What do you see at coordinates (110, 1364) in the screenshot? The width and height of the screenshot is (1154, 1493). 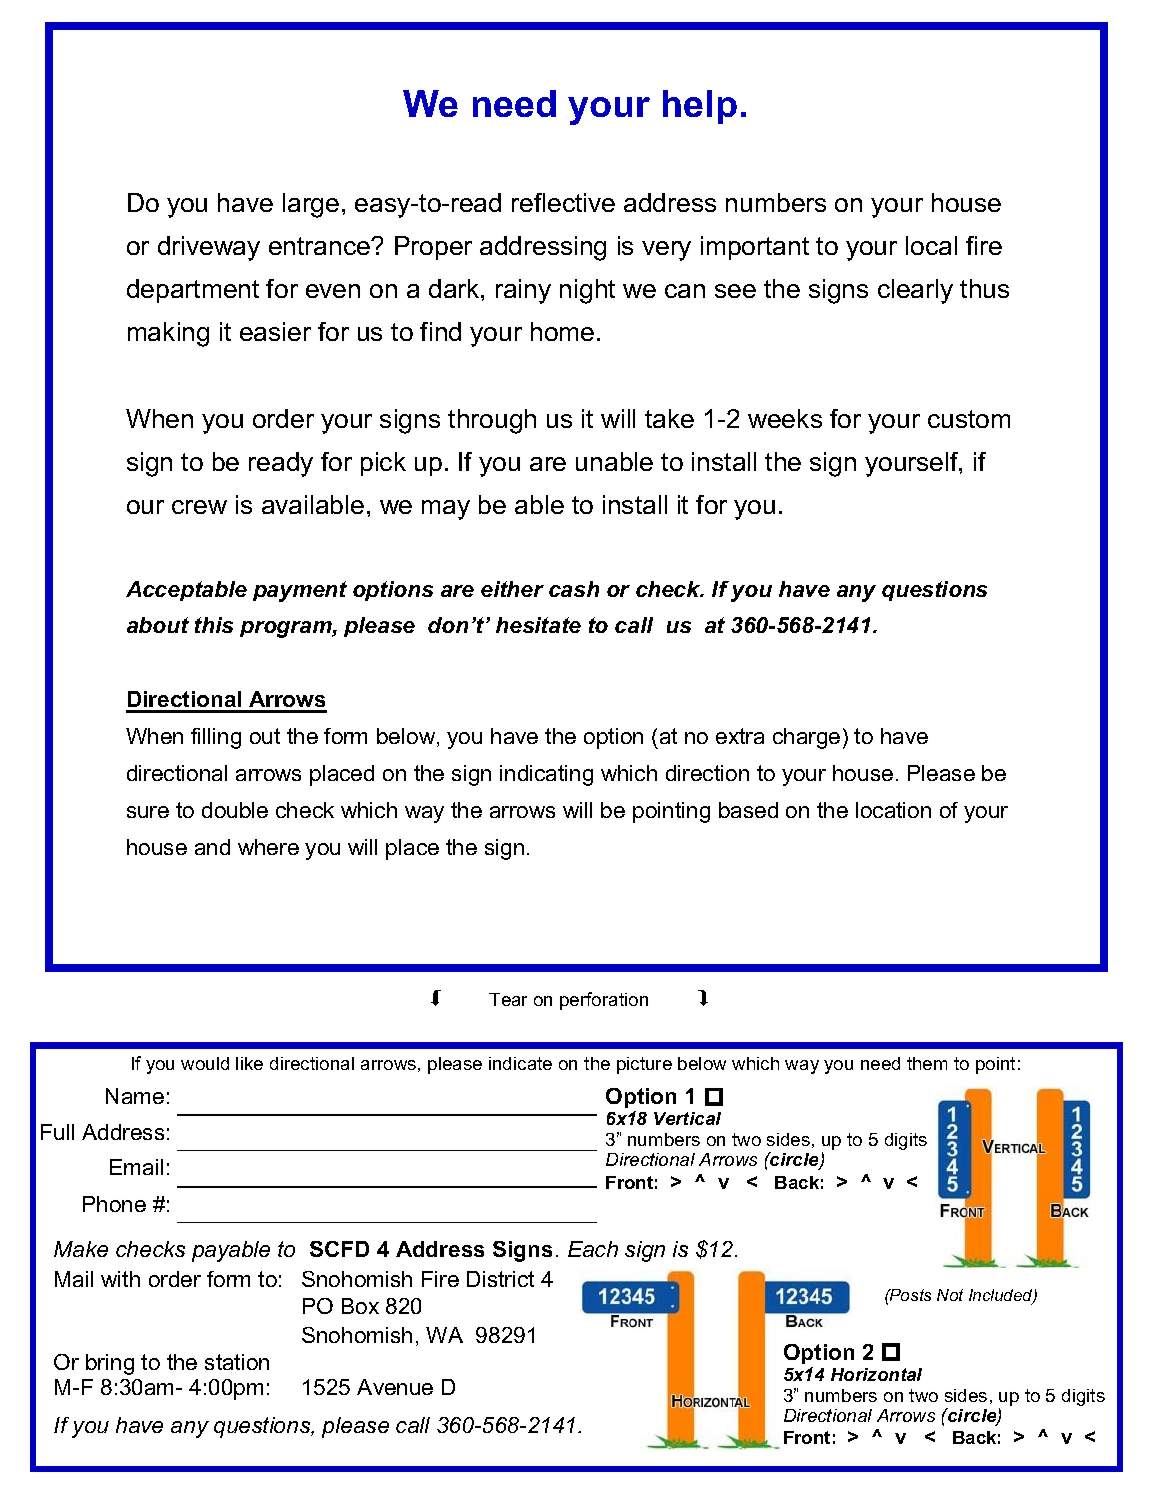 I see `bring` at bounding box center [110, 1364].
